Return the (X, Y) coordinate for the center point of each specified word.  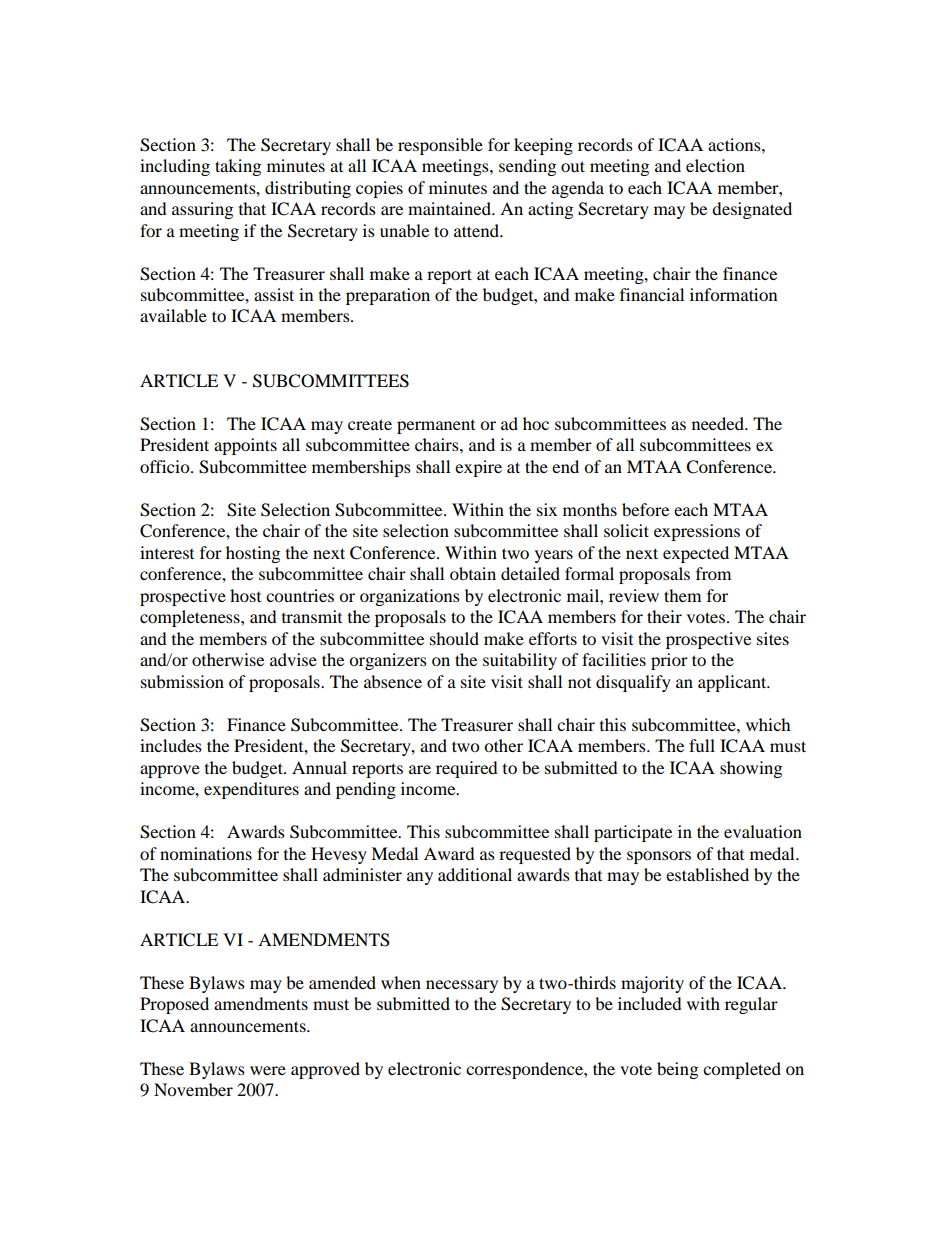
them (682, 595)
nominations (206, 853)
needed (719, 423)
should (454, 638)
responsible (440, 146)
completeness (191, 618)
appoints (245, 446)
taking (238, 167)
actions (735, 144)
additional (475, 874)
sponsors (659, 857)
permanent (436, 427)
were (268, 1070)
